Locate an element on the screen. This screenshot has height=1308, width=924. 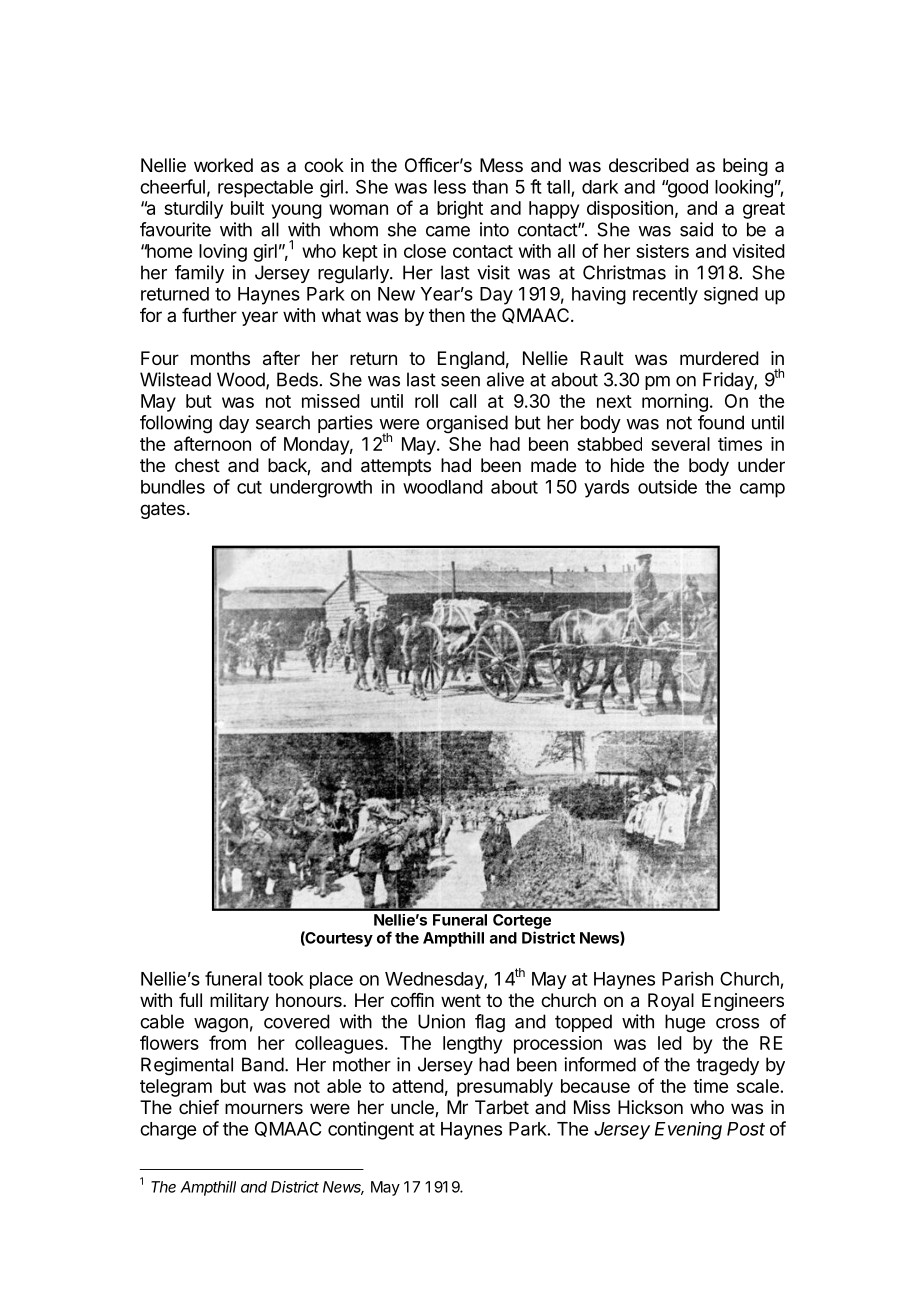
gates is located at coordinates (162, 510).
